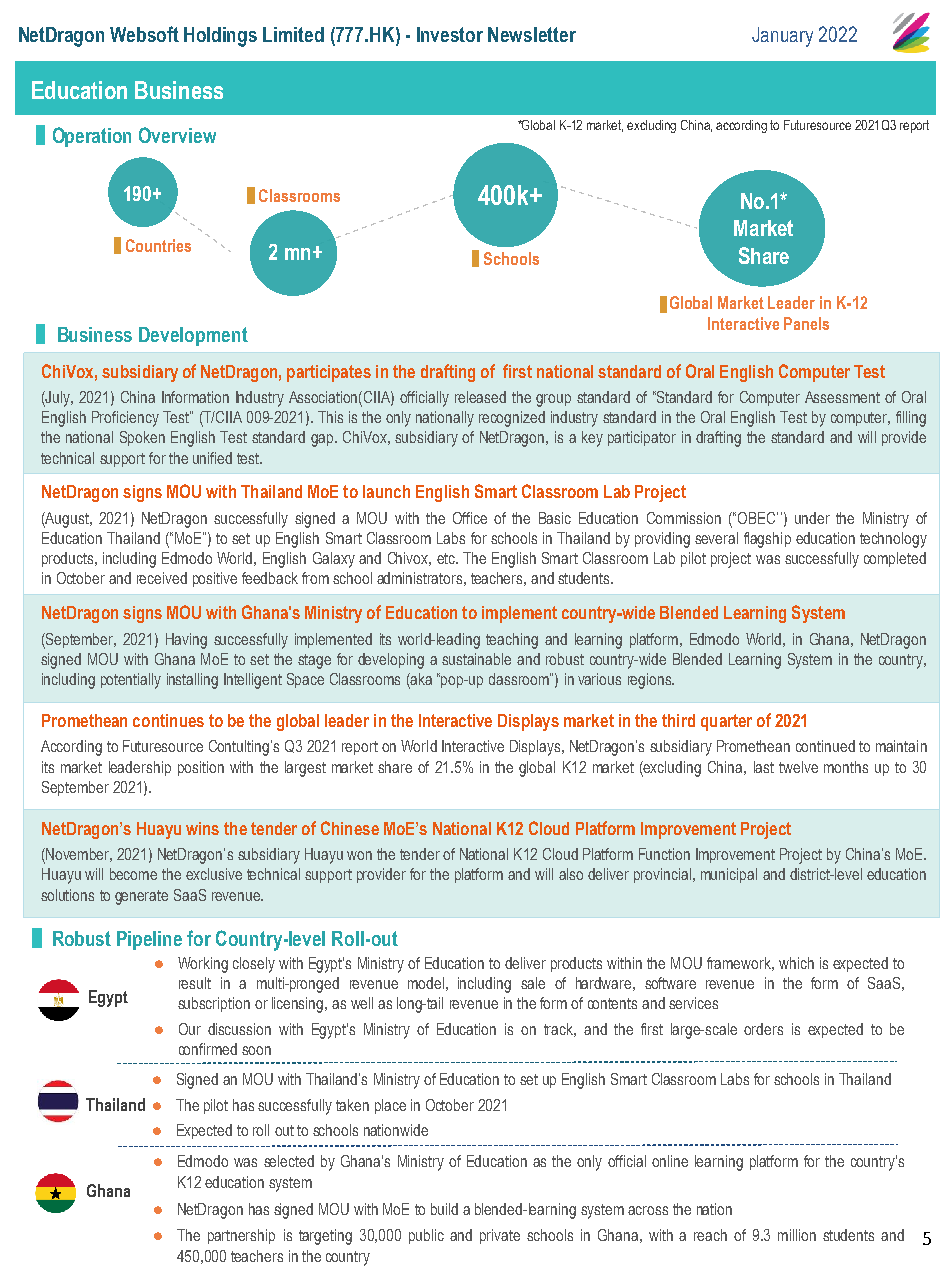 Image resolution: width=952 pixels, height=1270 pixels. Describe the element at coordinates (895, 559) in the screenshot. I see `completed` at that location.
